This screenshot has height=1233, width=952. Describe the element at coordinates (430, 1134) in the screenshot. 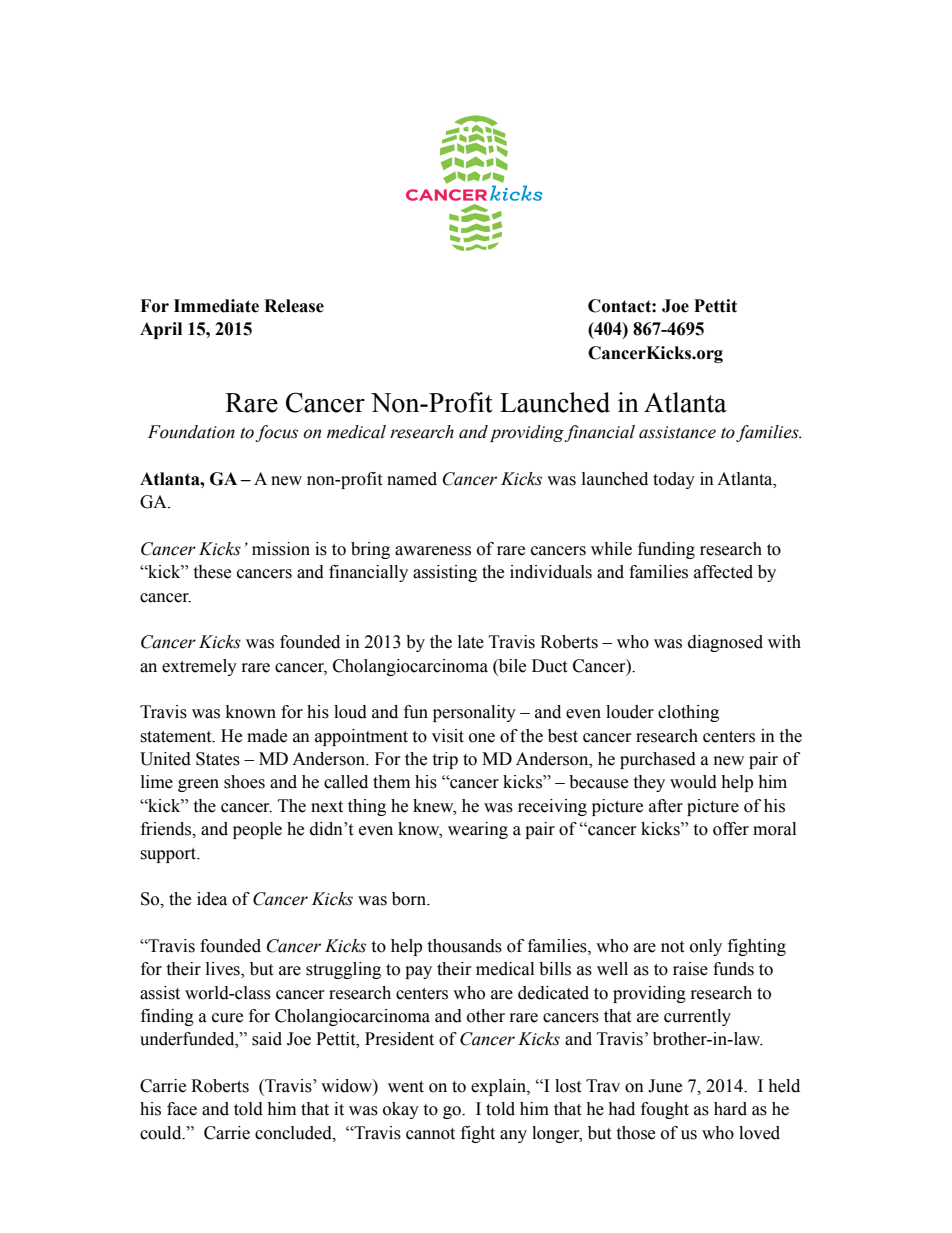

I see `cannot` at that location.
